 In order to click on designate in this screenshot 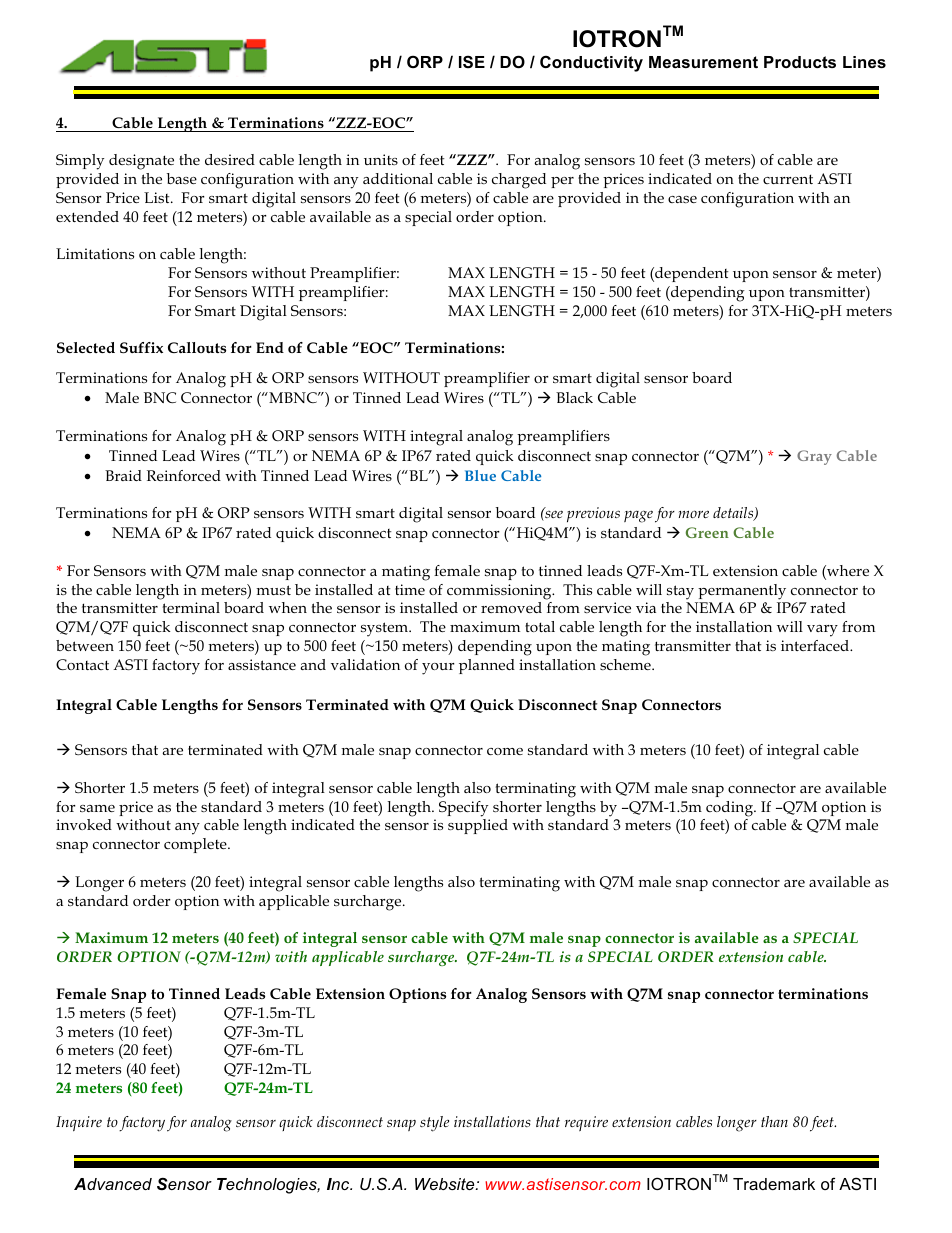, I will do `click(141, 162)`.
